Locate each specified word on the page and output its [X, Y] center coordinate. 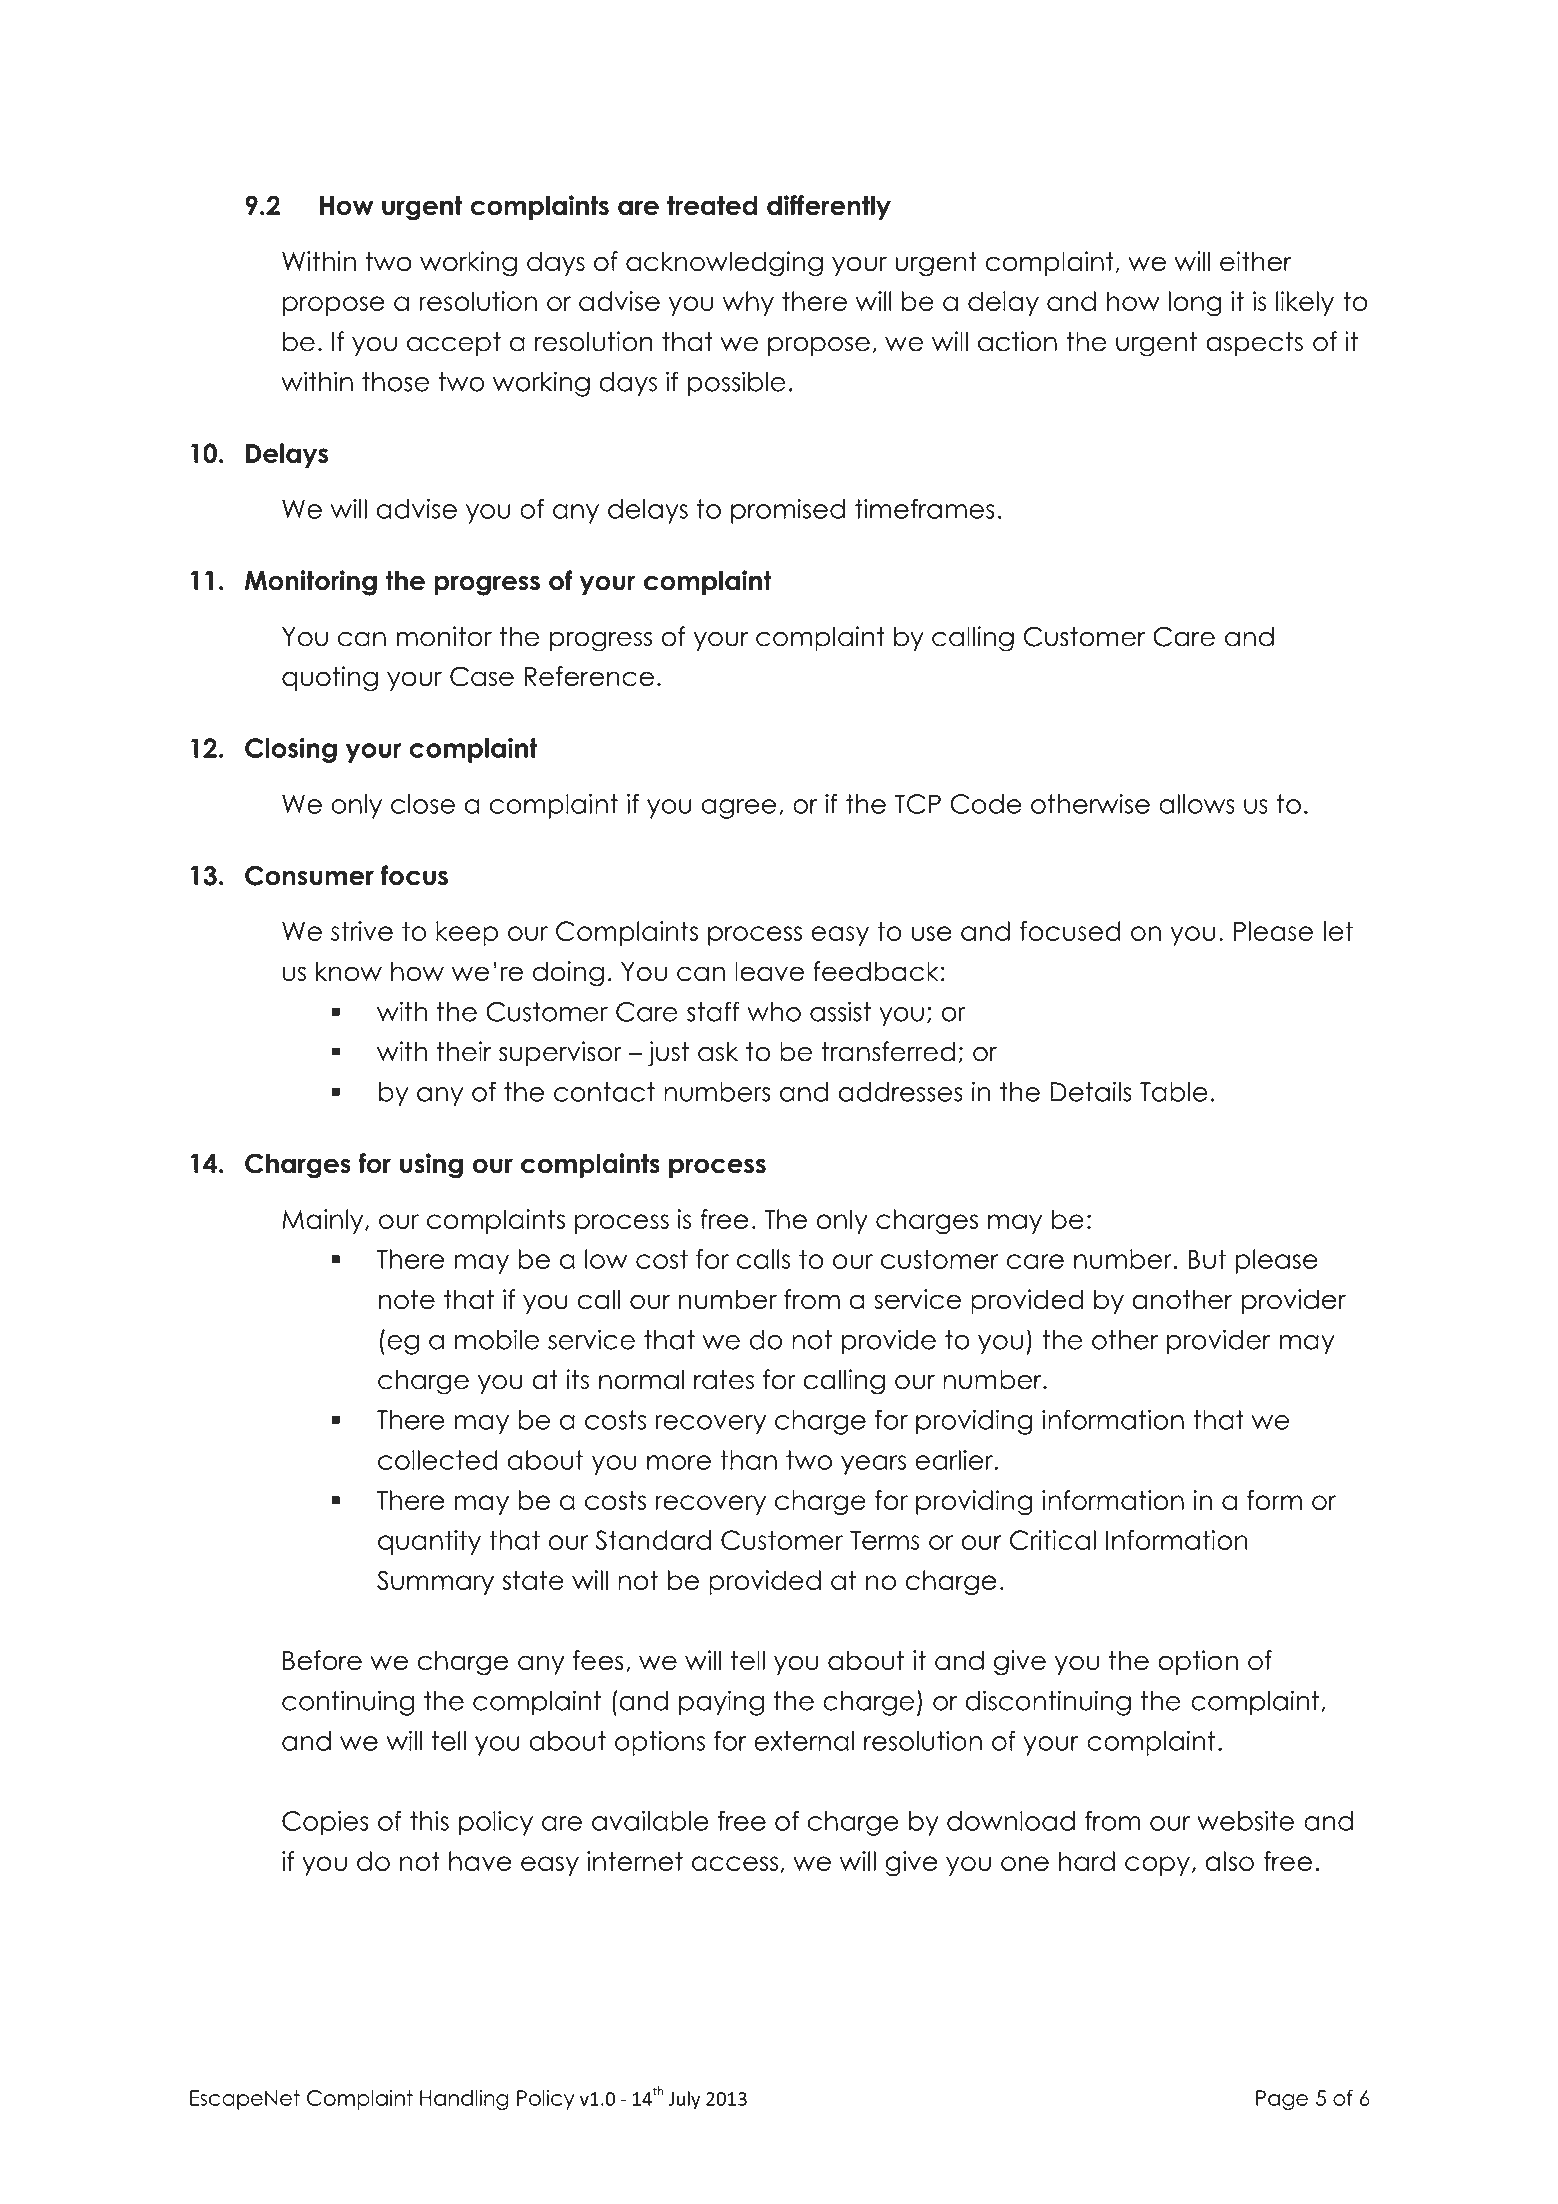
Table [1174, 1092]
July [684, 2100]
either [1256, 261]
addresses [901, 1092]
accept [454, 344]
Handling [464, 2100]
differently [829, 207]
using [431, 1166]
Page [1282, 2100]
